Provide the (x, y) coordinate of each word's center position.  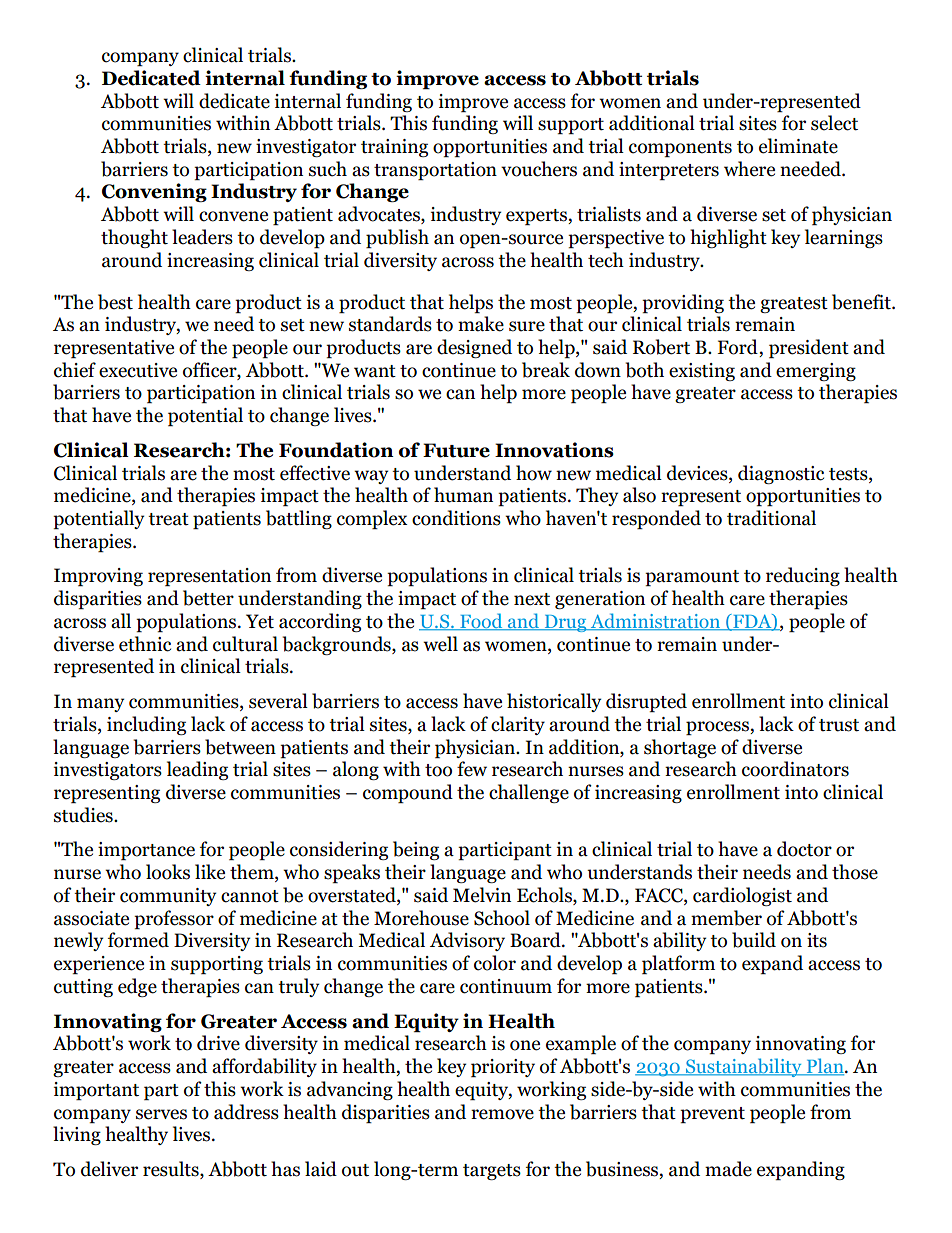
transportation (435, 171)
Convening (154, 192)
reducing (803, 576)
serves (161, 1114)
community (168, 897)
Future (456, 450)
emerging (816, 372)
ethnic (145, 644)
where (749, 169)
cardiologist (742, 896)
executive (138, 370)
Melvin (482, 895)
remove (502, 1114)
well (440, 644)
